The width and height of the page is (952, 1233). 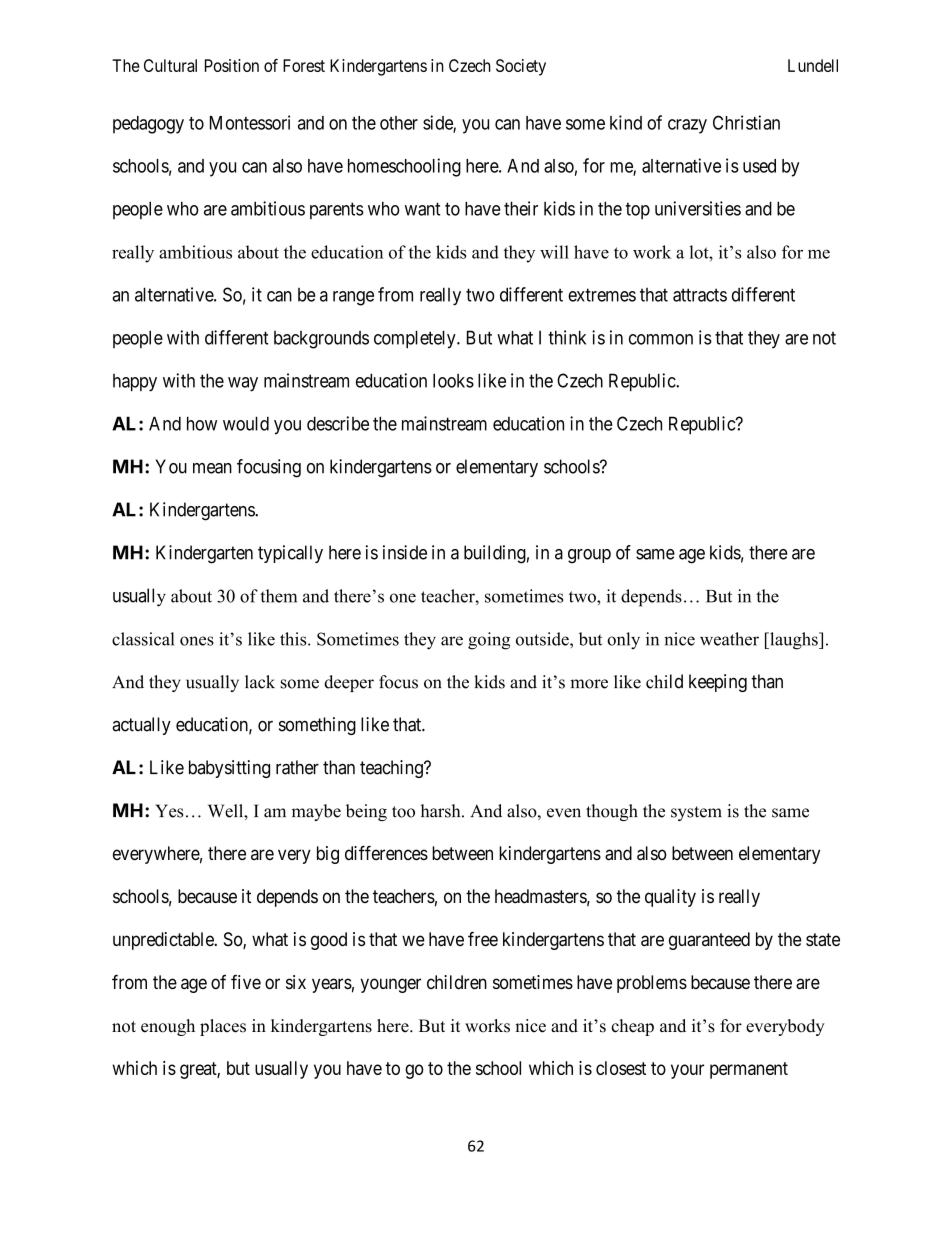 I want to click on younger, so click(x=390, y=985).
